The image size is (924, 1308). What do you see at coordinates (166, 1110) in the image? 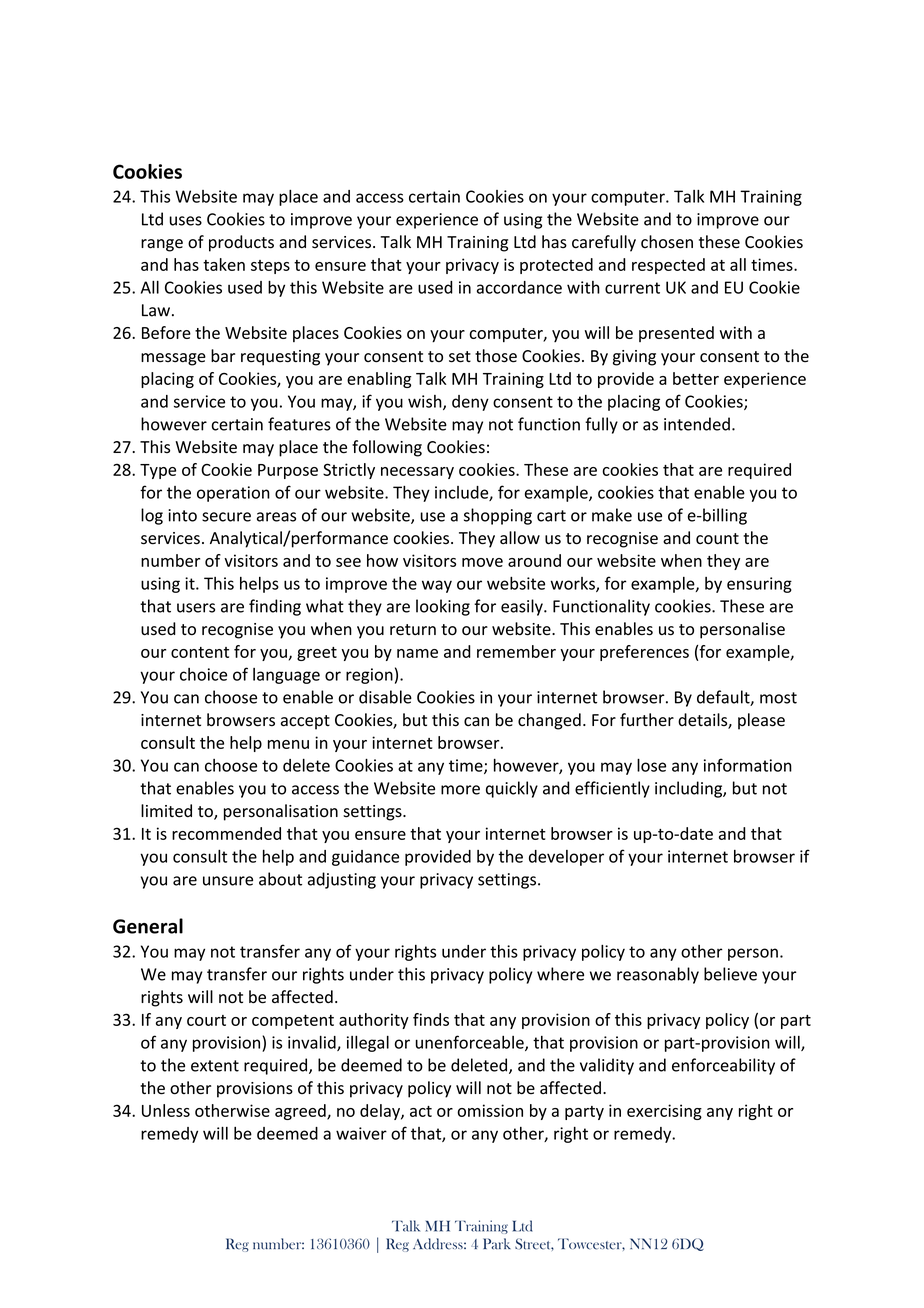
I see `Unless` at bounding box center [166, 1110].
